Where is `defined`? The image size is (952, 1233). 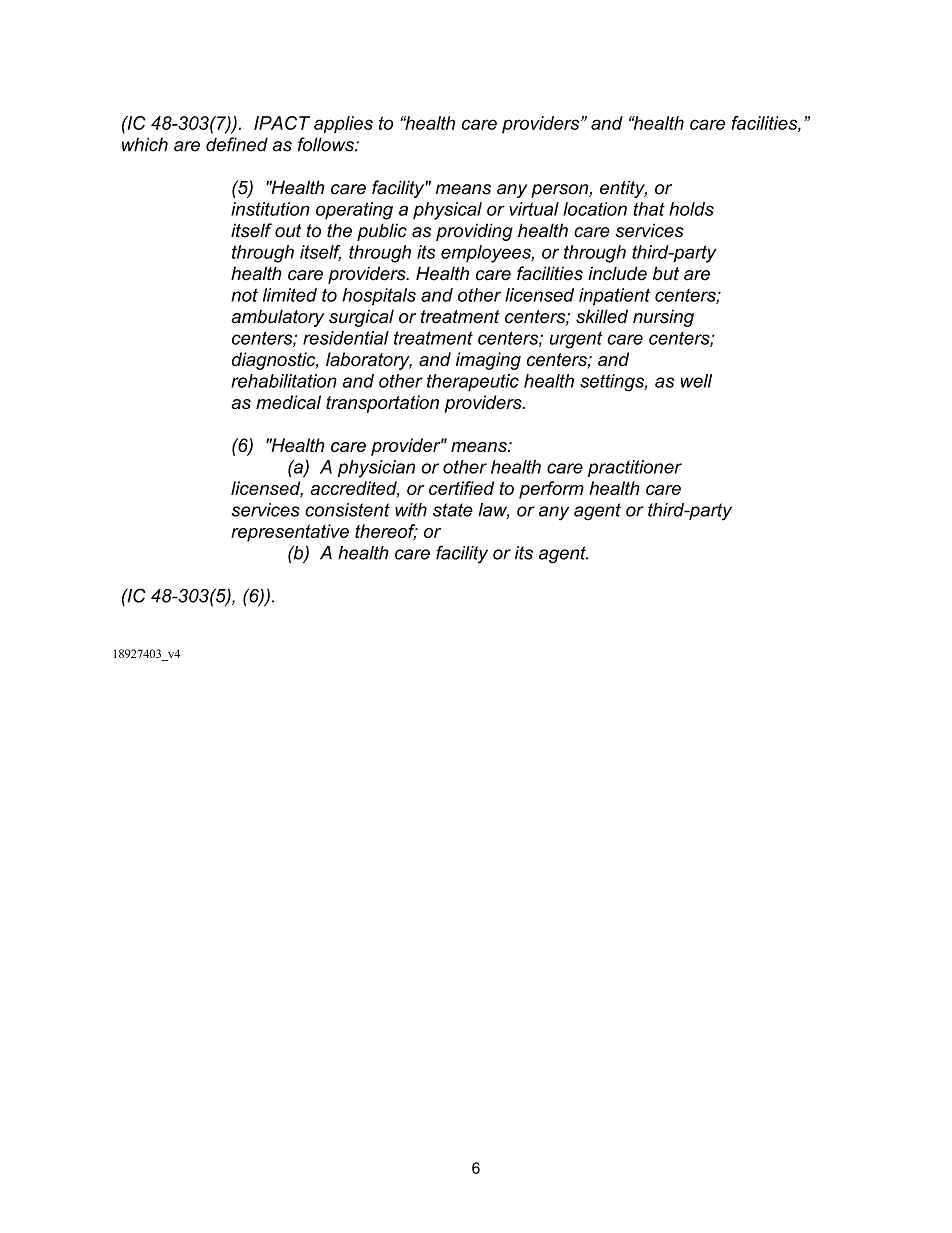
defined is located at coordinates (237, 144).
